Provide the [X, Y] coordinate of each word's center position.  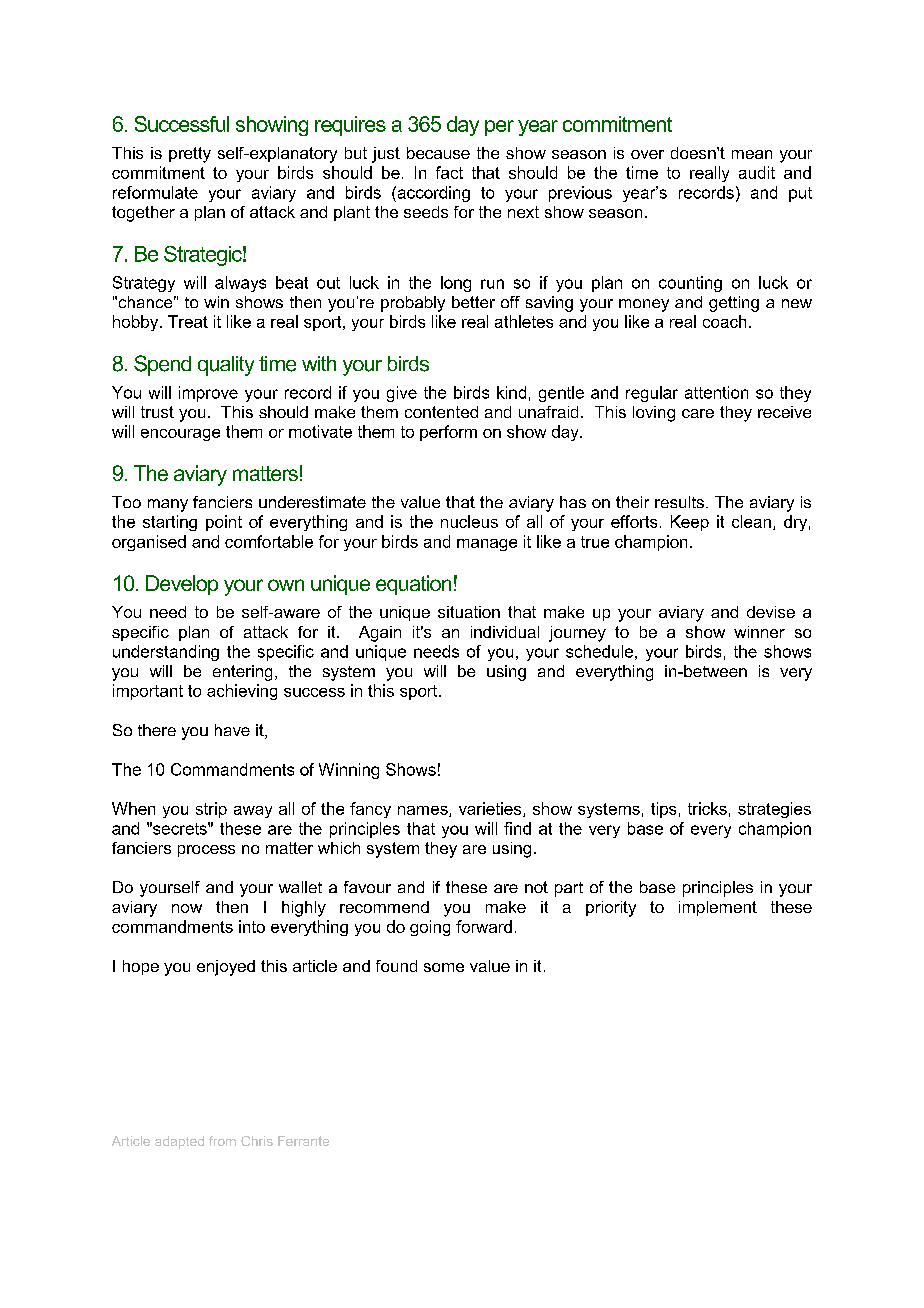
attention [716, 392]
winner [759, 632]
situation [469, 612]
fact [449, 172]
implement [718, 908]
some [444, 967]
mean [752, 154]
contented [441, 412]
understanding [166, 653]
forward [484, 926]
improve [208, 394]
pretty [190, 155]
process [206, 851]
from [222, 1141]
